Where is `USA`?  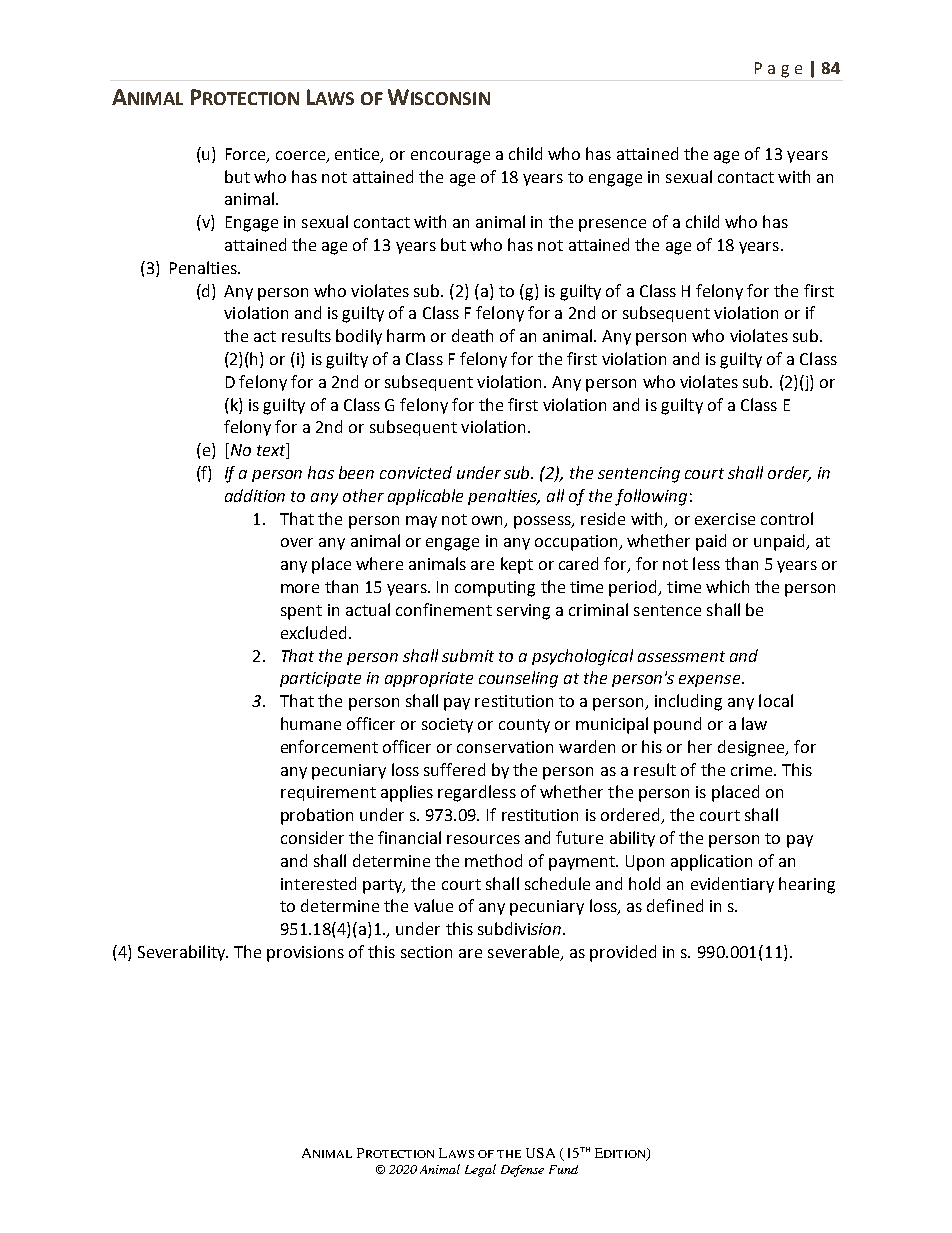 USA is located at coordinates (540, 1153).
